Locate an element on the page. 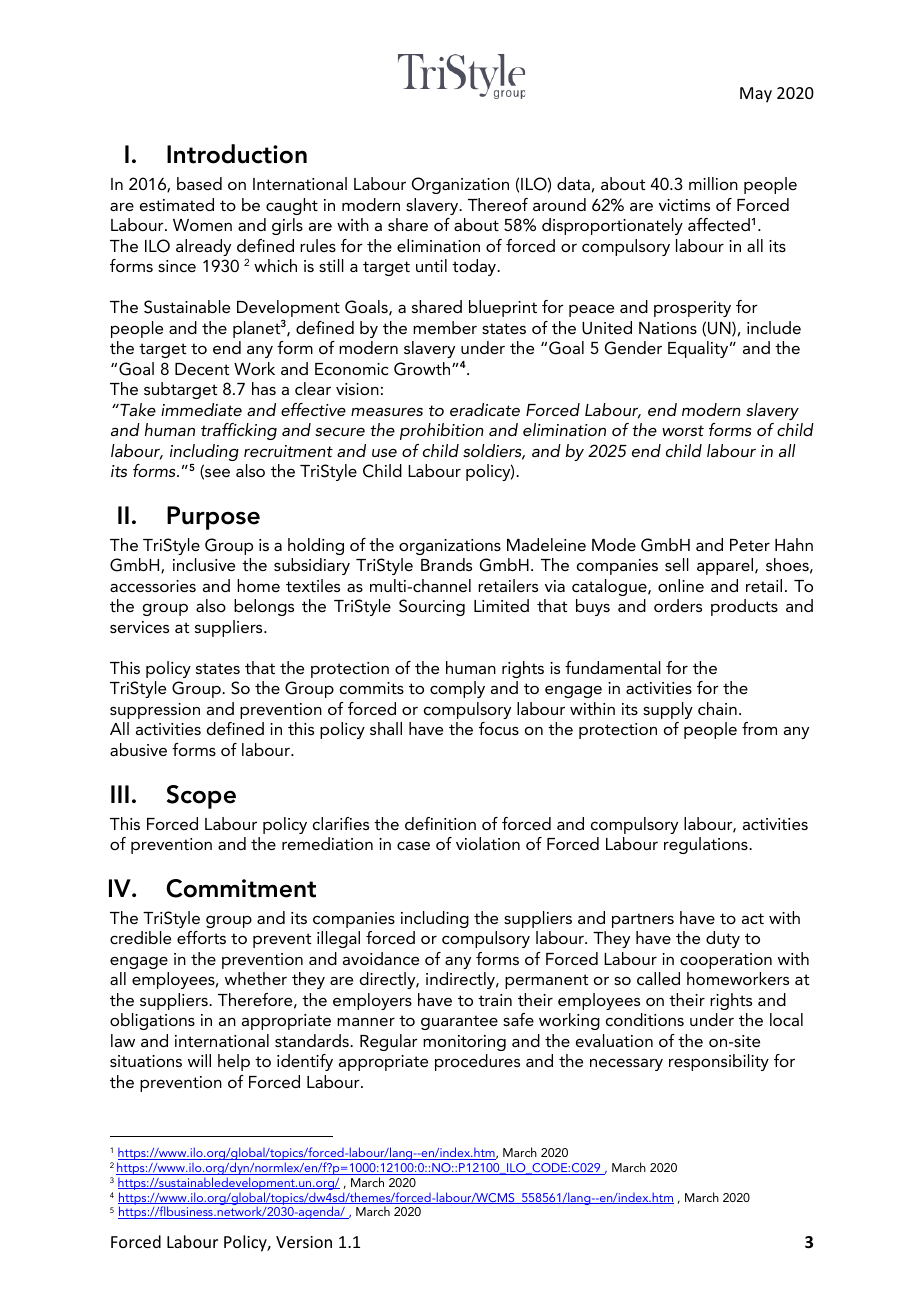 The height and width of the document is (1308, 924). May is located at coordinates (756, 95).
